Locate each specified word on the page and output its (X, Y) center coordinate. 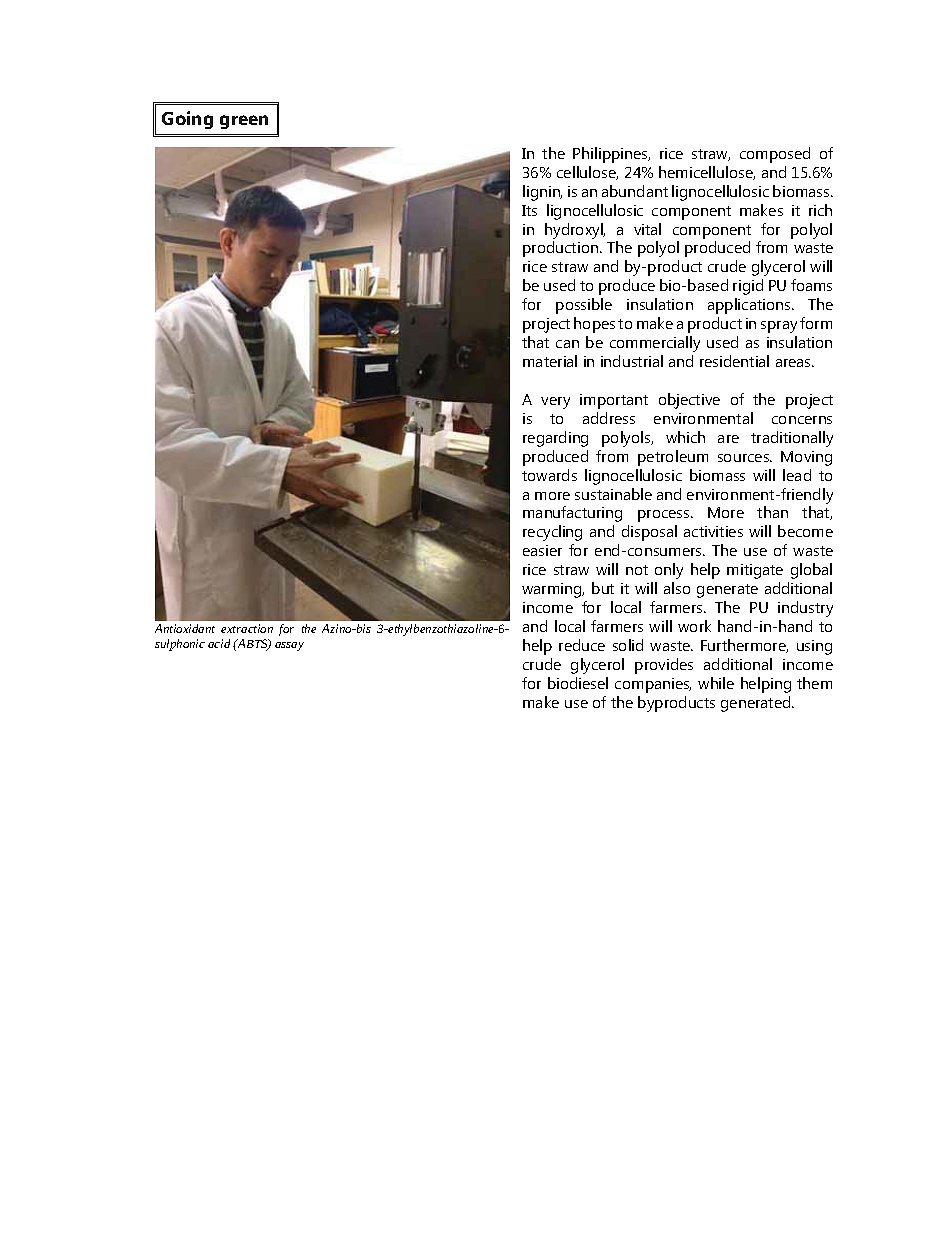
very (555, 403)
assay (289, 646)
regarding (555, 439)
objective (689, 401)
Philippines (611, 155)
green (244, 122)
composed (775, 155)
